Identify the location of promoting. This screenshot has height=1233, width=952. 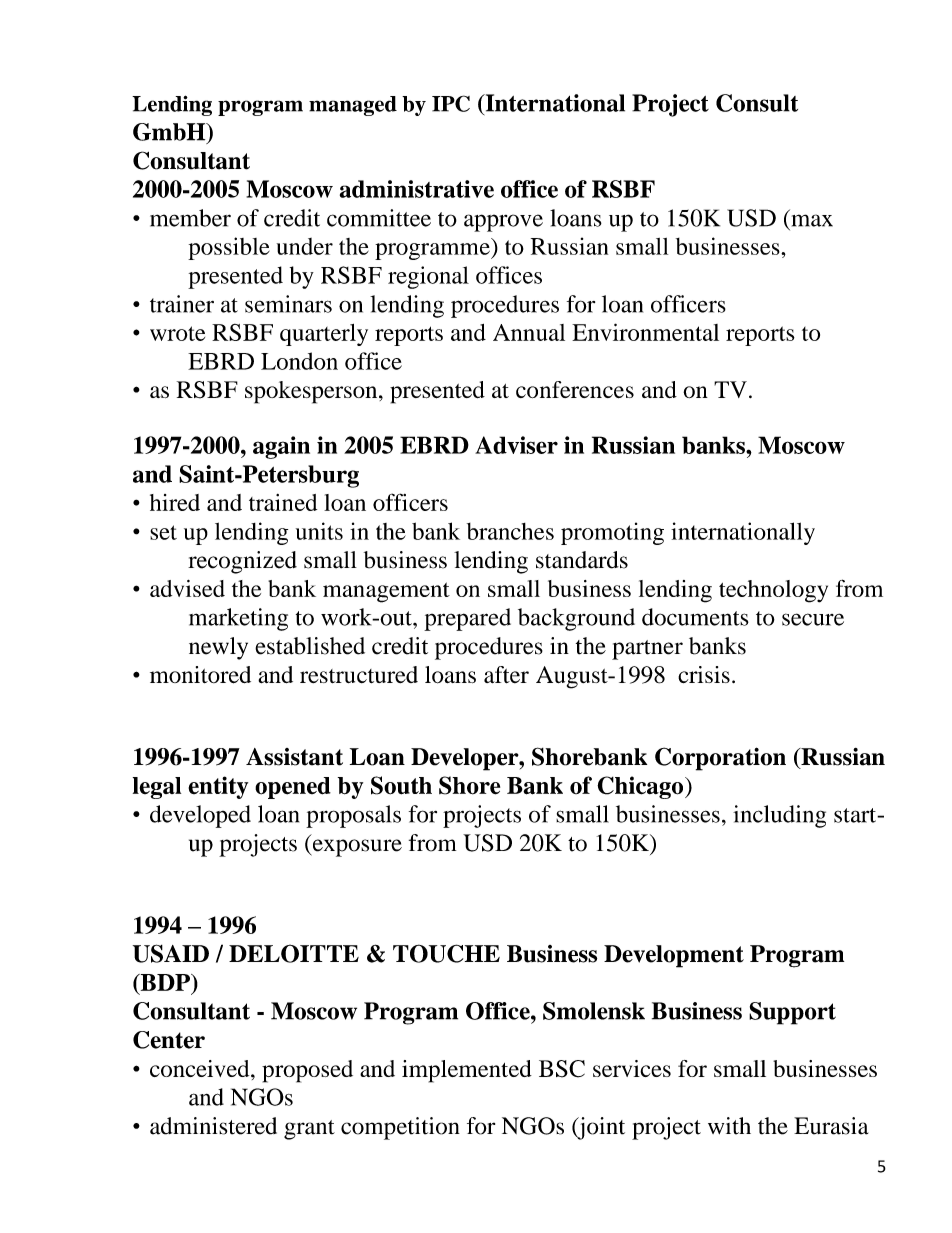
(612, 533).
